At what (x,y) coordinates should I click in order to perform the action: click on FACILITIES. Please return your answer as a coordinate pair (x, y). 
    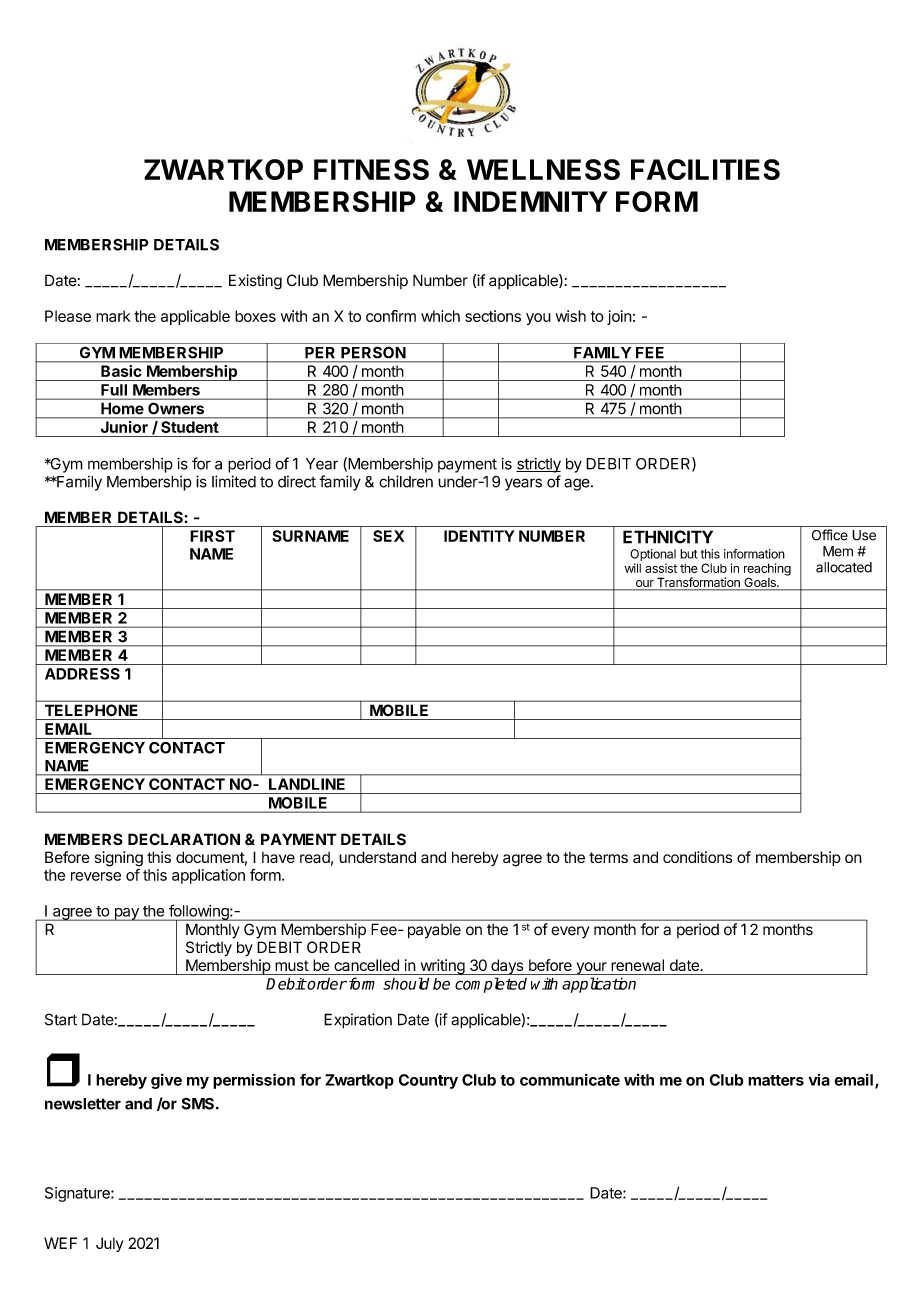
    Looking at the image, I should click on (705, 169).
